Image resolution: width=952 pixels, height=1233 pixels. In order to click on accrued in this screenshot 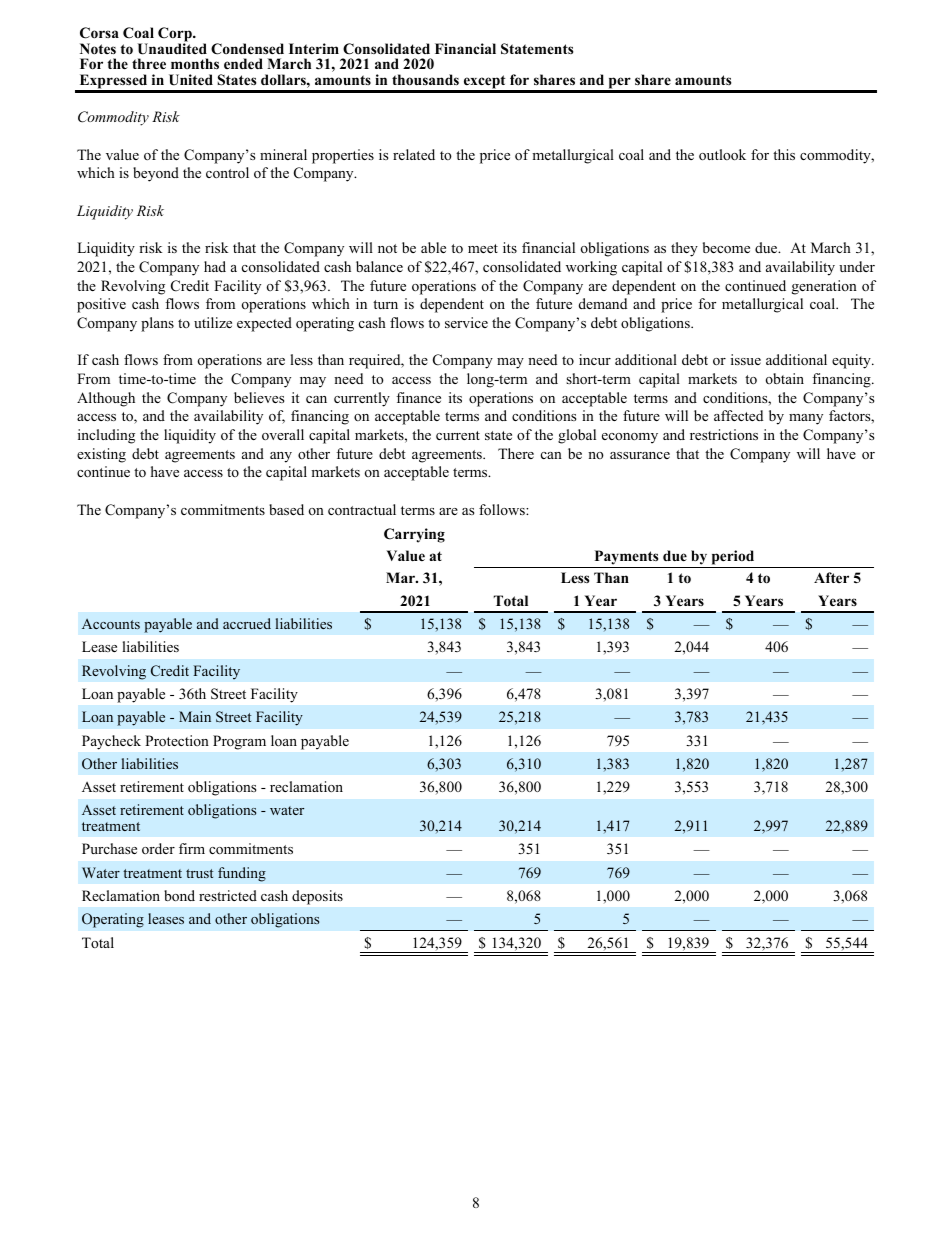, I will do `click(247, 623)`.
